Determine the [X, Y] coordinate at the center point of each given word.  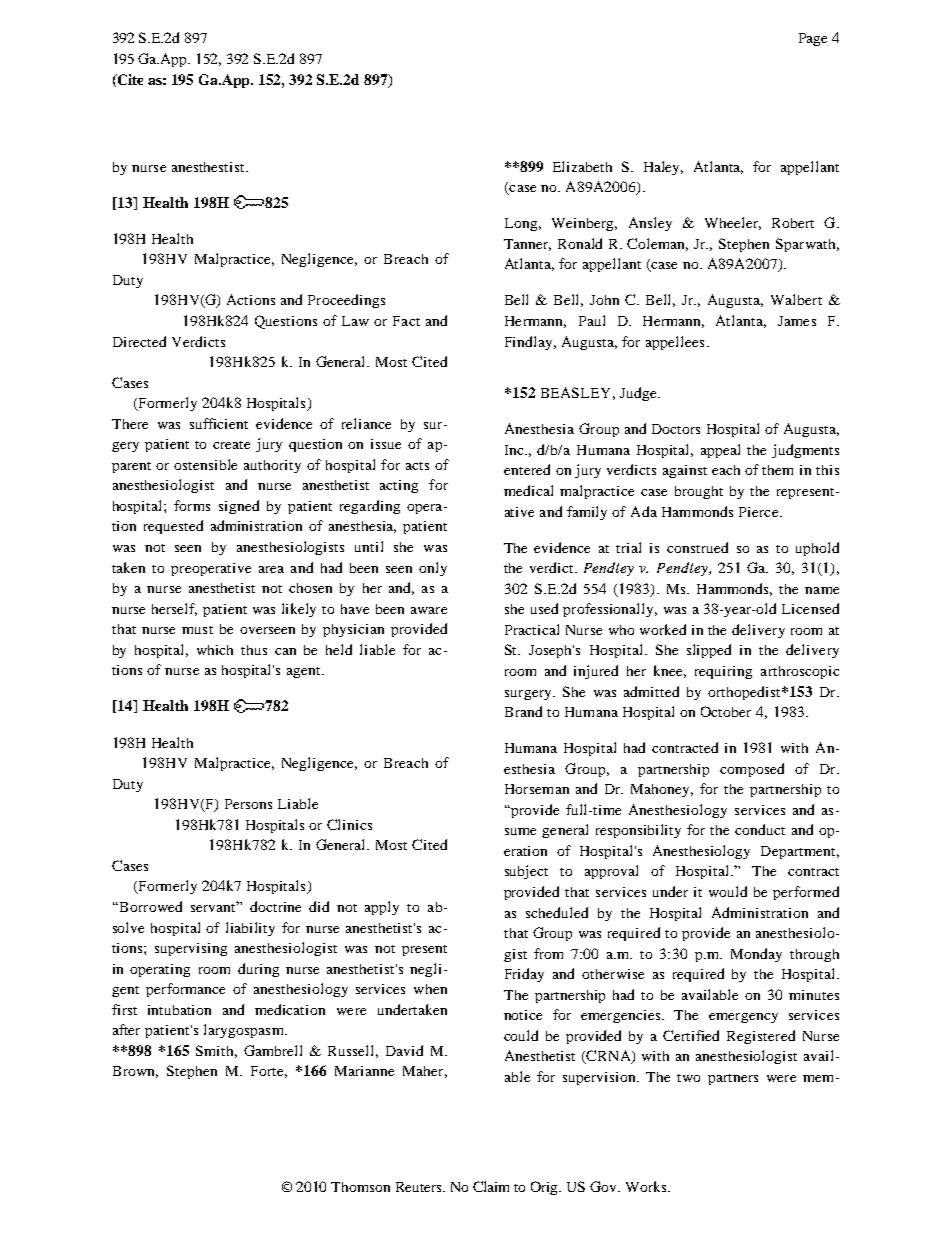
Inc [515, 450]
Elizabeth [582, 166]
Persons [248, 804]
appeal [720, 451]
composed [752, 770]
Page [813, 39]
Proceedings [346, 301]
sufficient [219, 423]
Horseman [537, 789]
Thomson [360, 1187]
